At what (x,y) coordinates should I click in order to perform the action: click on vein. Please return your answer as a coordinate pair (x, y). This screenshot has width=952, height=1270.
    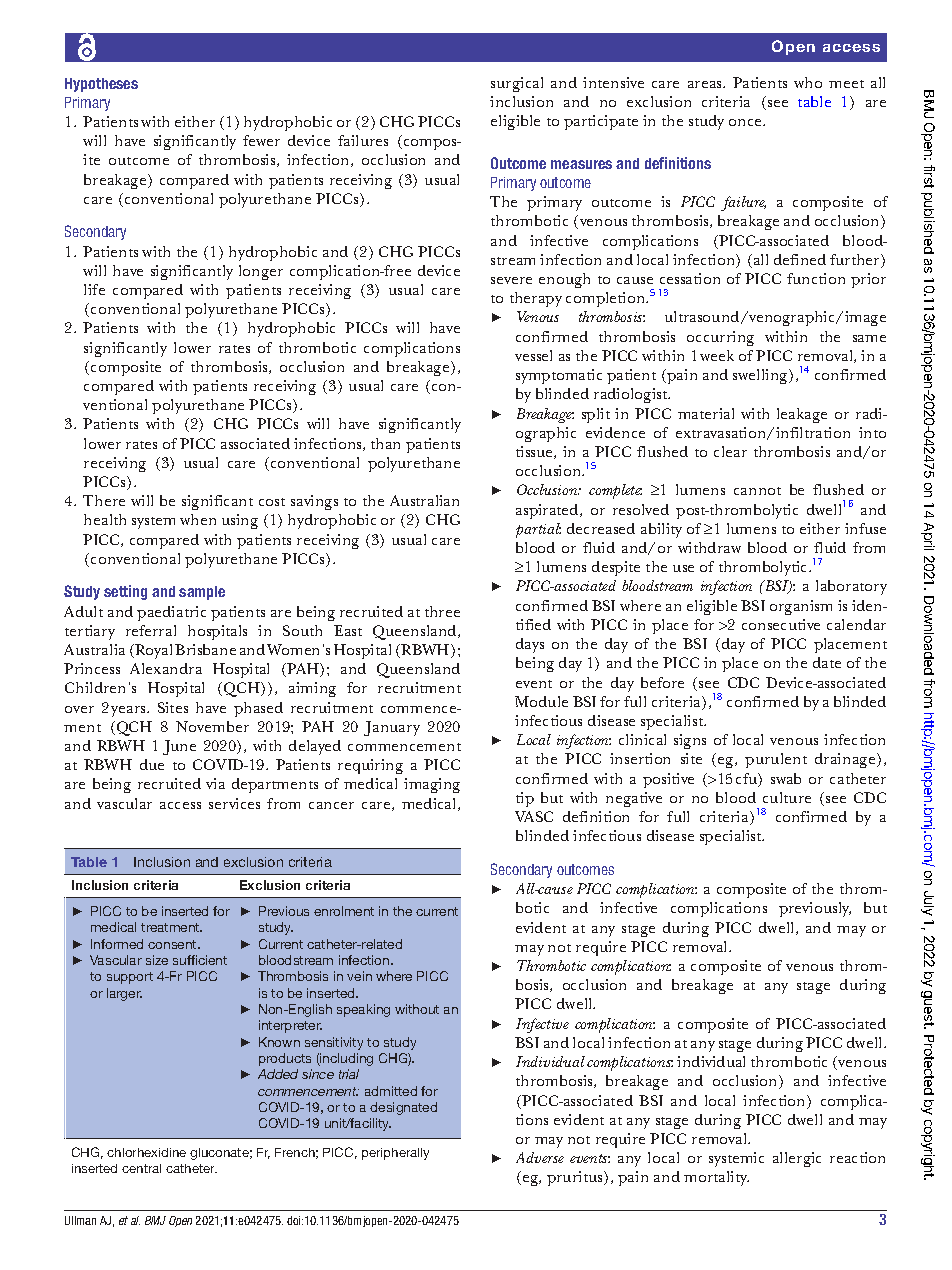
    Looking at the image, I should click on (359, 976).
